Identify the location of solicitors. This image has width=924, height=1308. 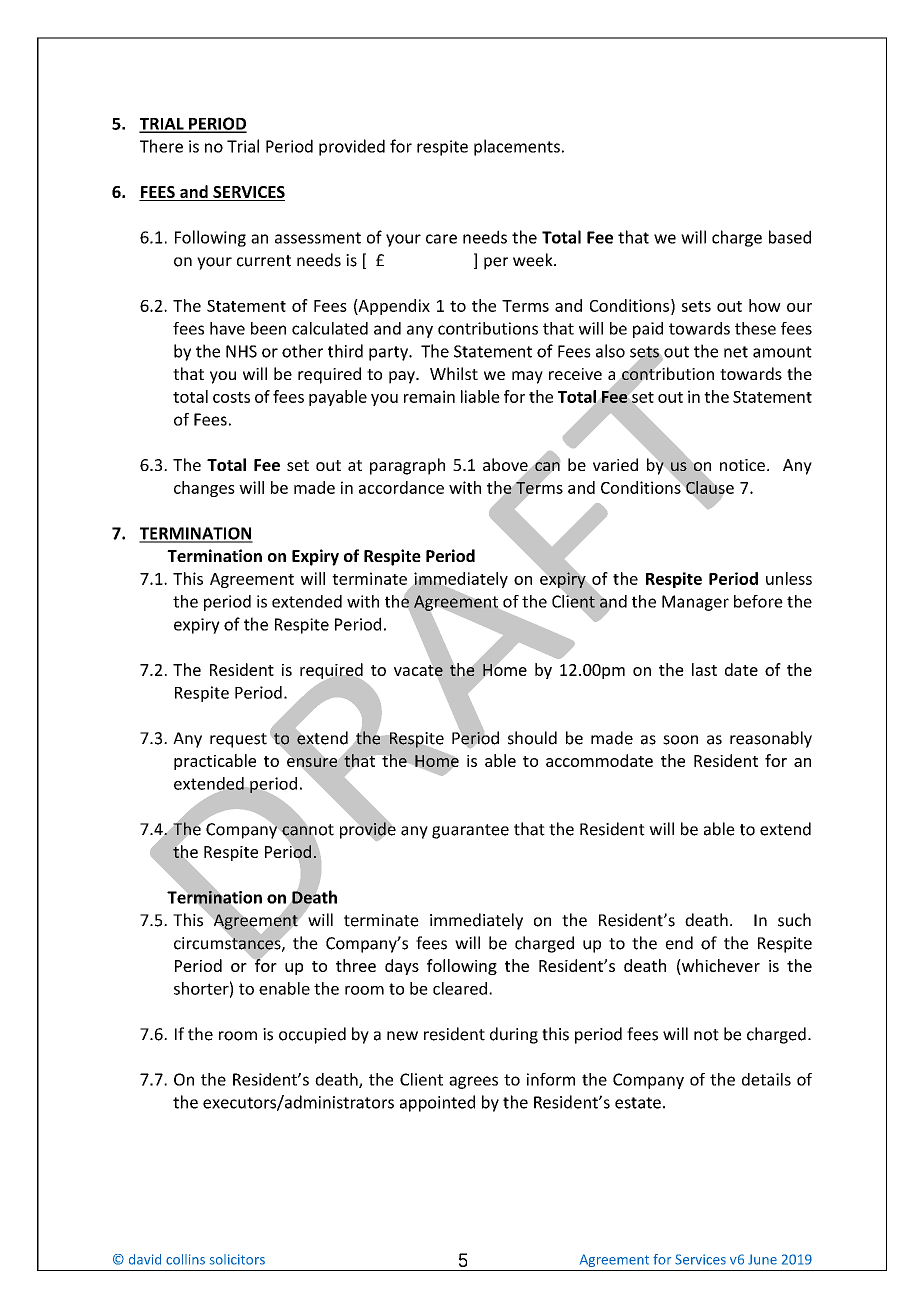
(237, 1259).
